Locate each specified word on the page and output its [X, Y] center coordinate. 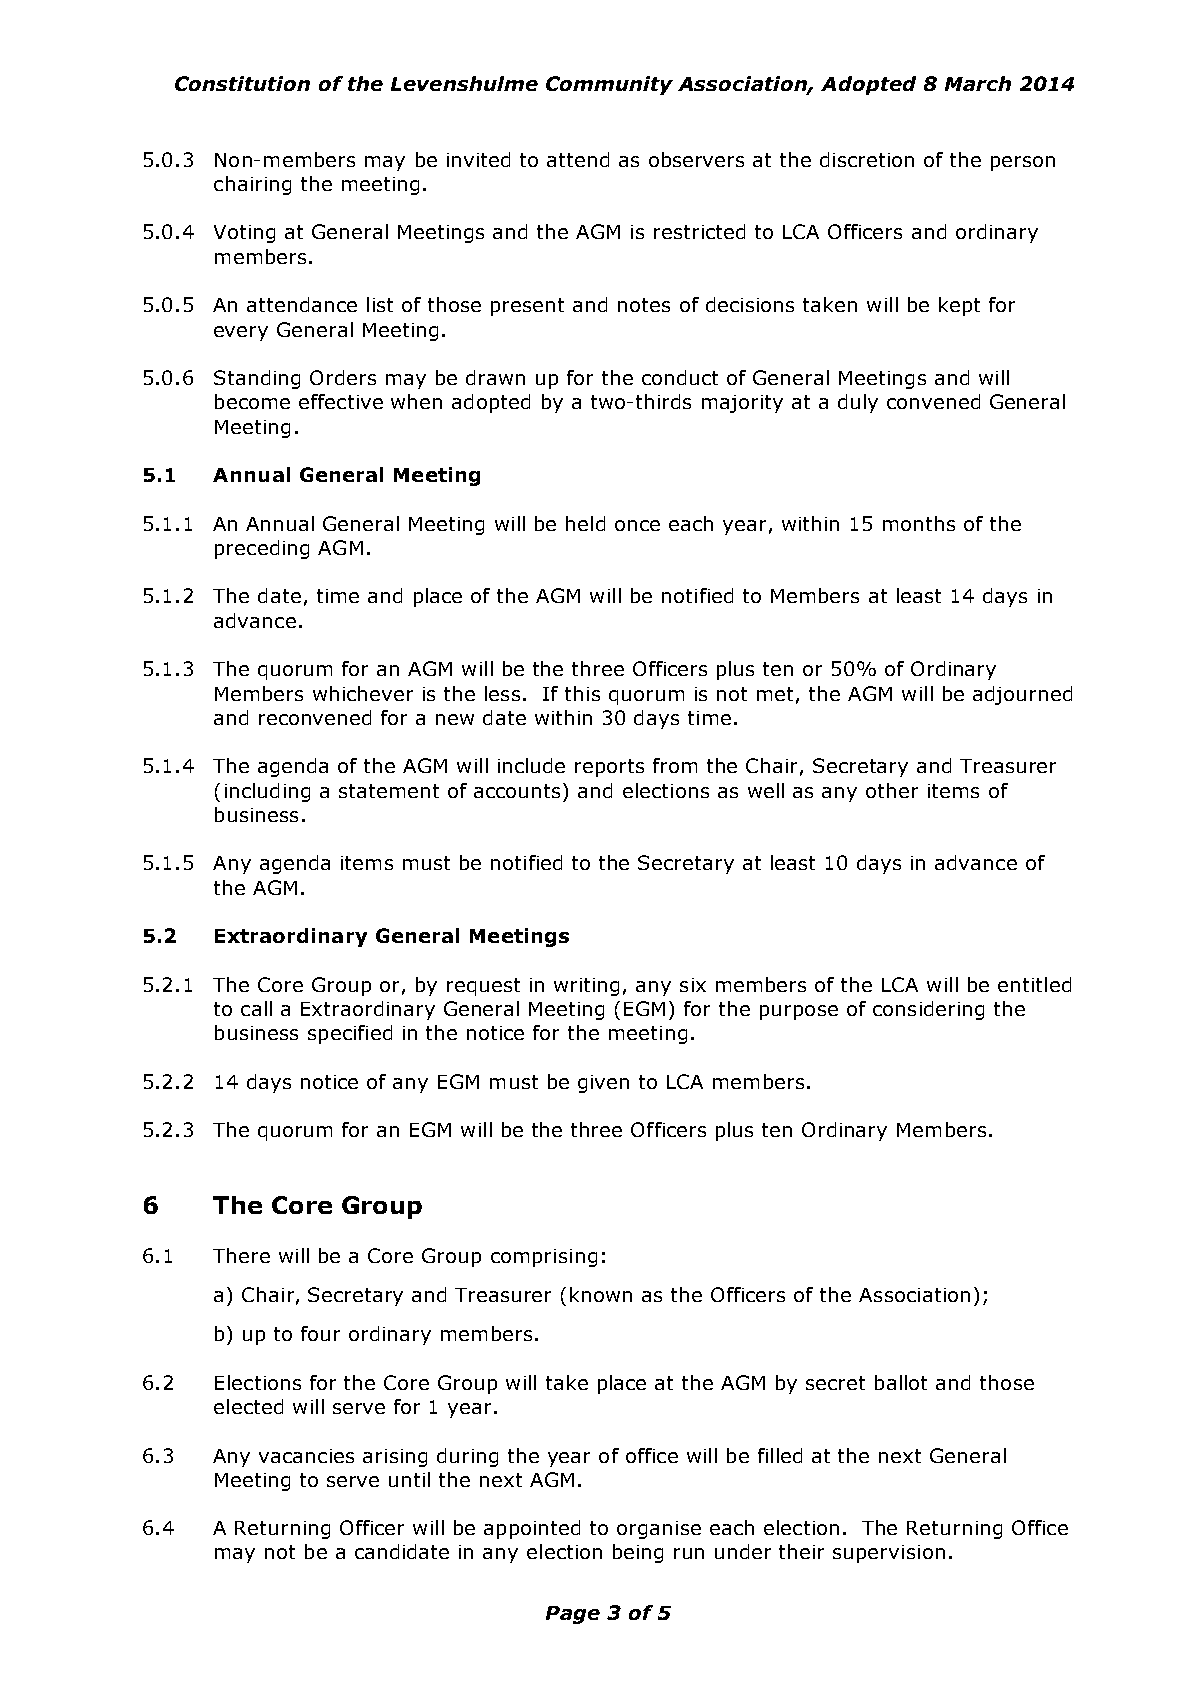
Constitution [242, 83]
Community [609, 85]
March [978, 83]
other [892, 790]
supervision [889, 1554]
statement [389, 791]
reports [609, 768]
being [638, 1553]
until [409, 1479]
